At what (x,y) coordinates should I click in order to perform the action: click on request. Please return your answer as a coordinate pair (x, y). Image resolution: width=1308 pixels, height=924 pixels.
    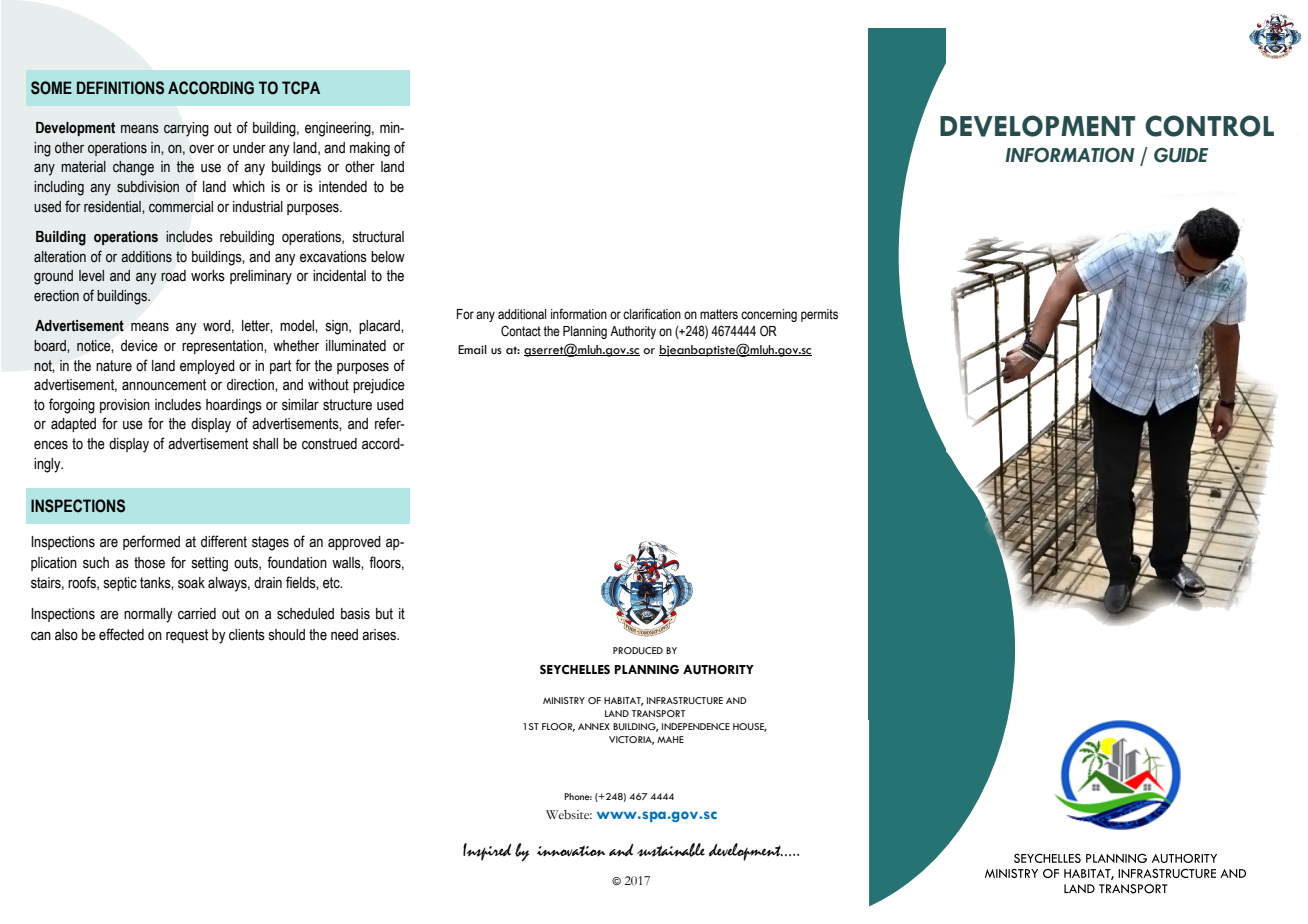
    Looking at the image, I should click on (187, 636).
